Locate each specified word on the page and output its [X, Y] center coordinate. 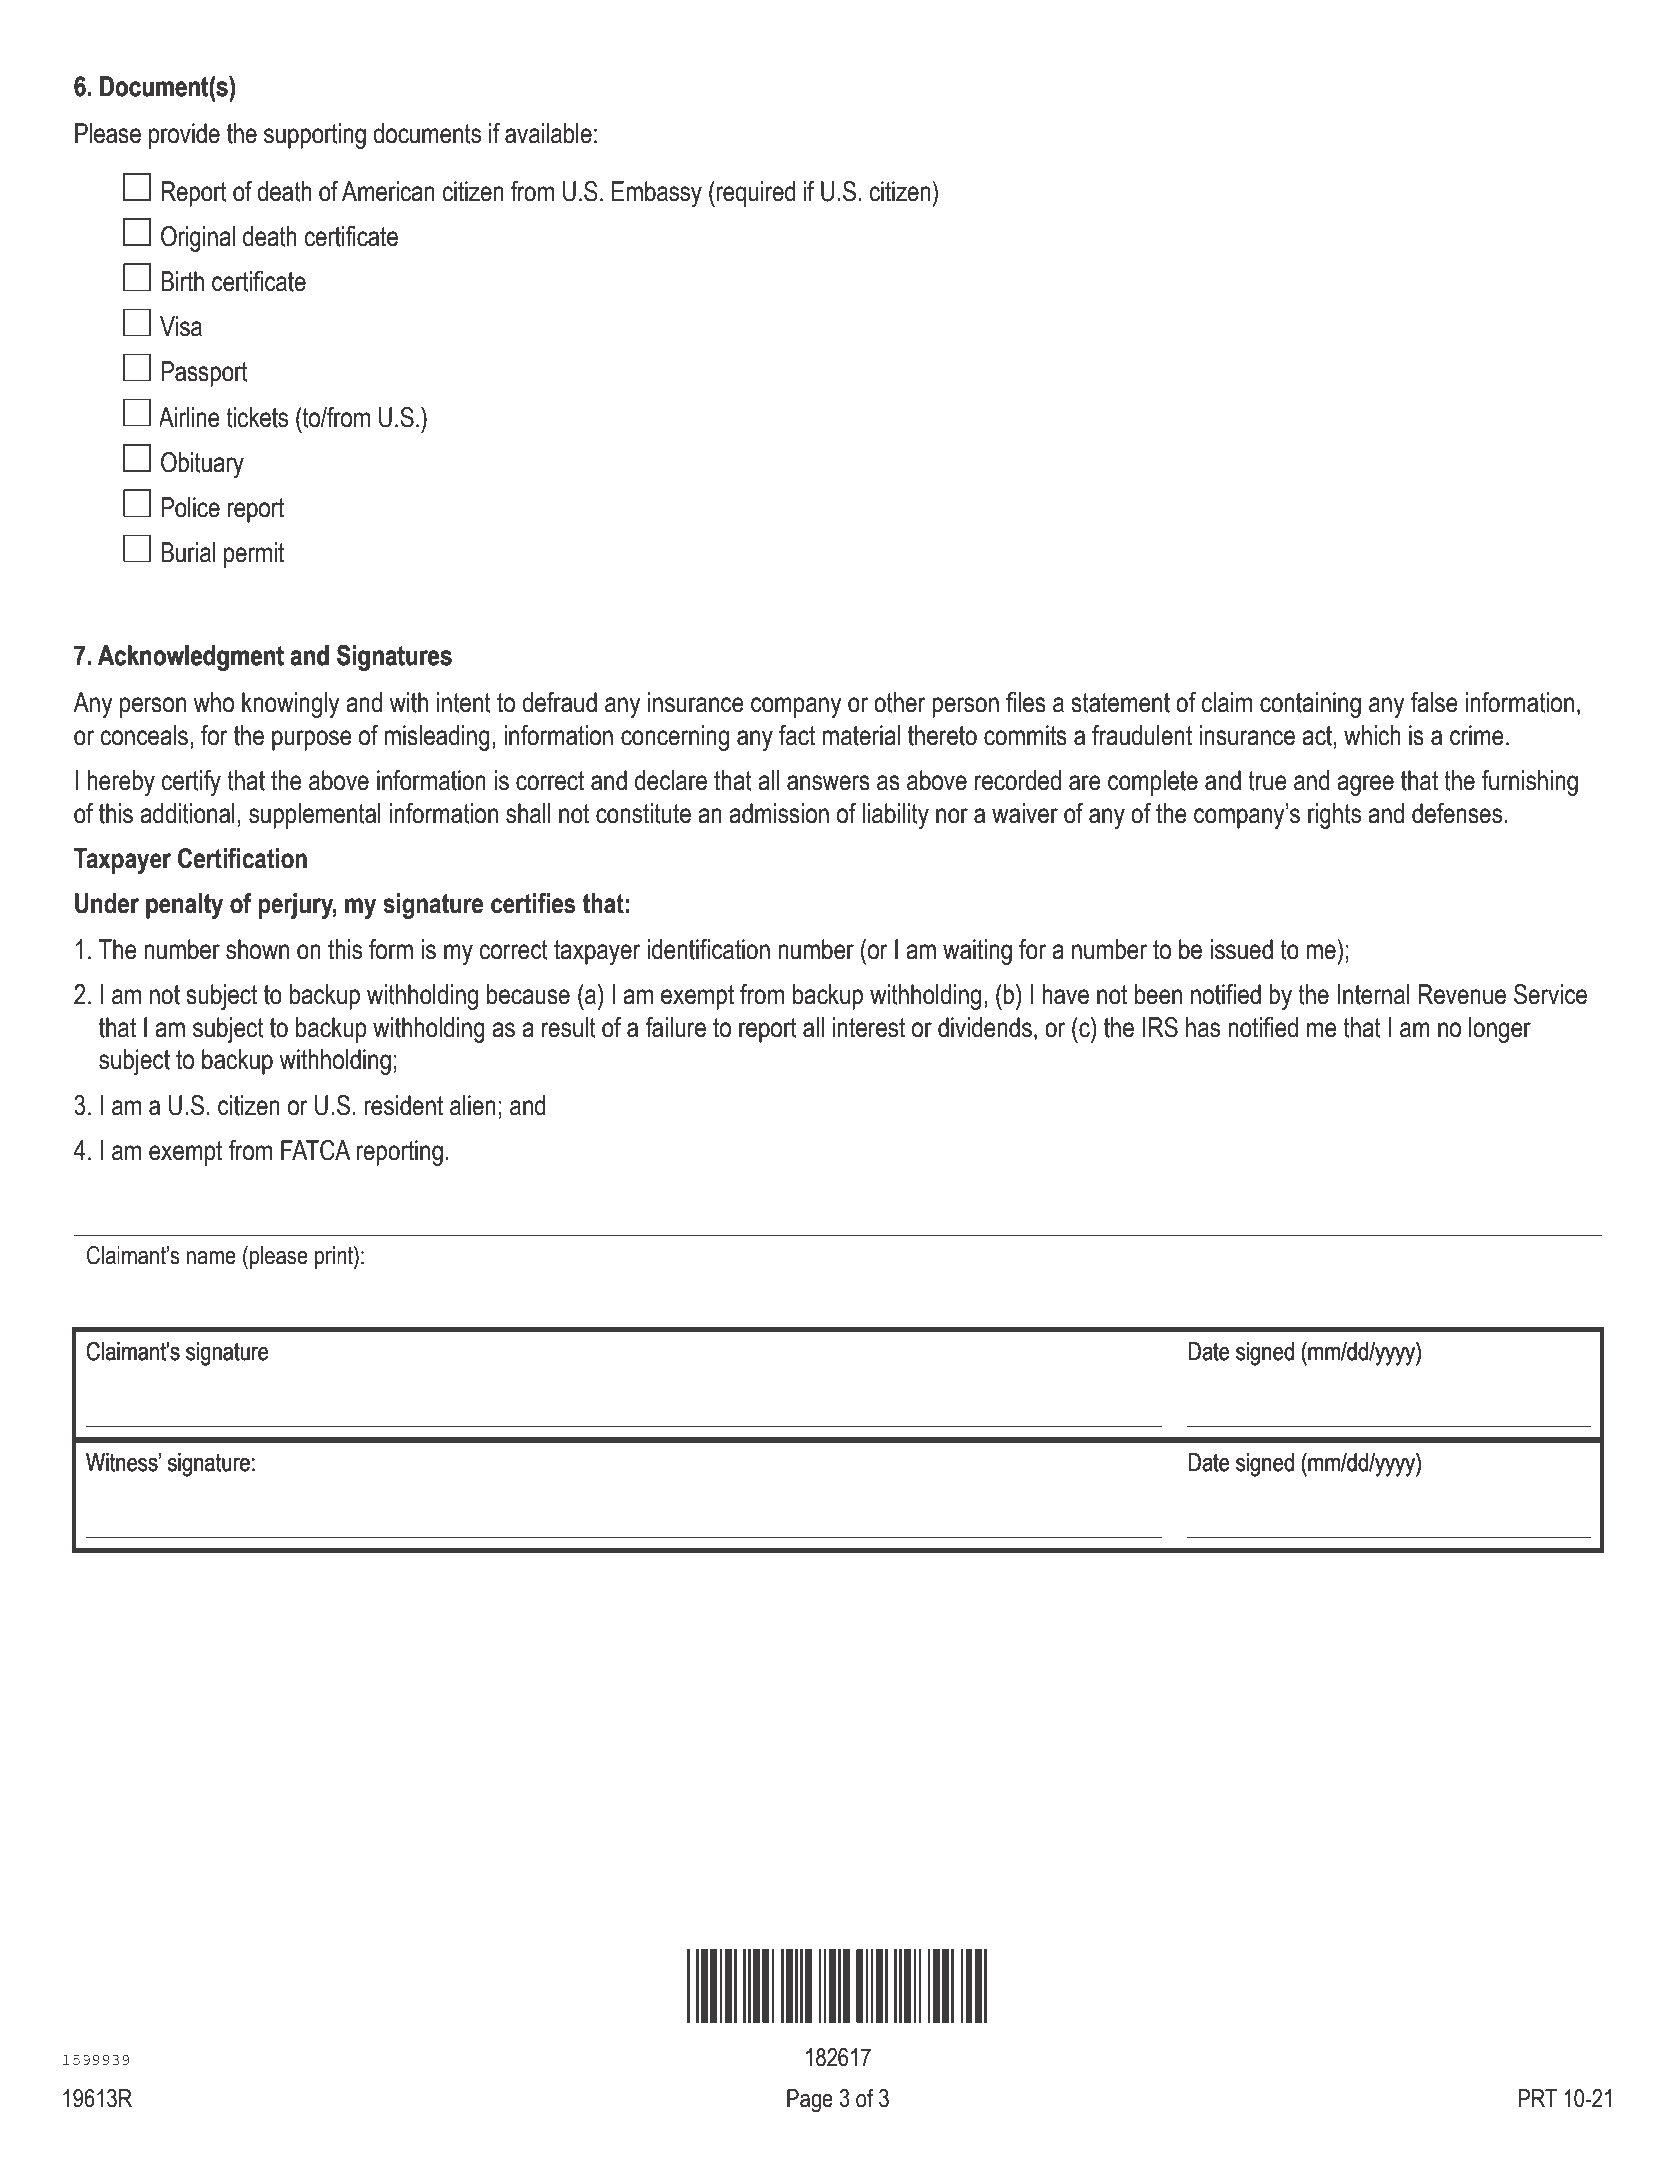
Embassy [657, 194]
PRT [1537, 2098]
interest [869, 1027]
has [1203, 1027]
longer [1500, 1030]
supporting [315, 136]
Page [810, 2101]
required [755, 194]
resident [403, 1105]
